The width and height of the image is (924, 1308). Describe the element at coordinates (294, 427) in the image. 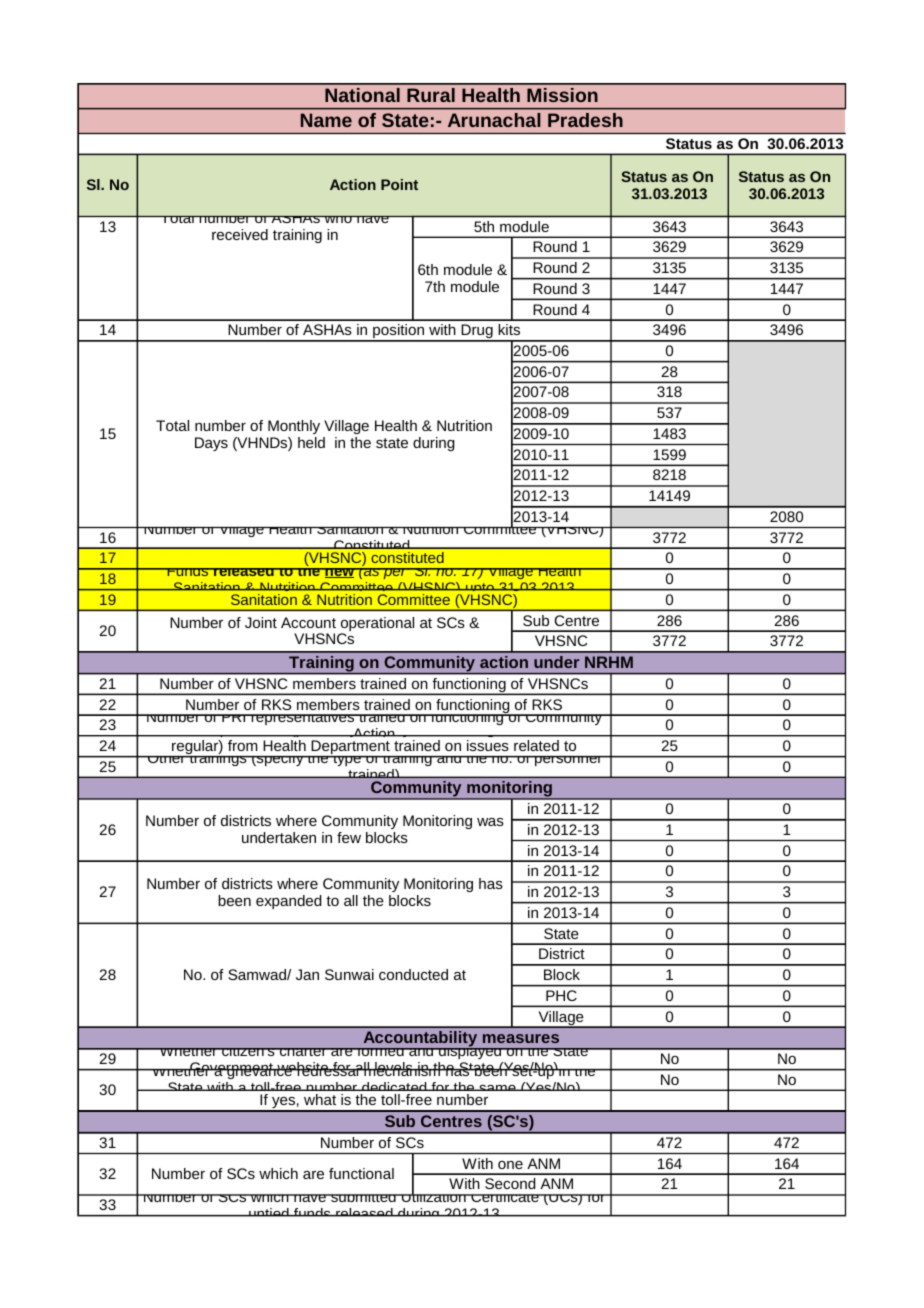

I see `Monthly` at that location.
